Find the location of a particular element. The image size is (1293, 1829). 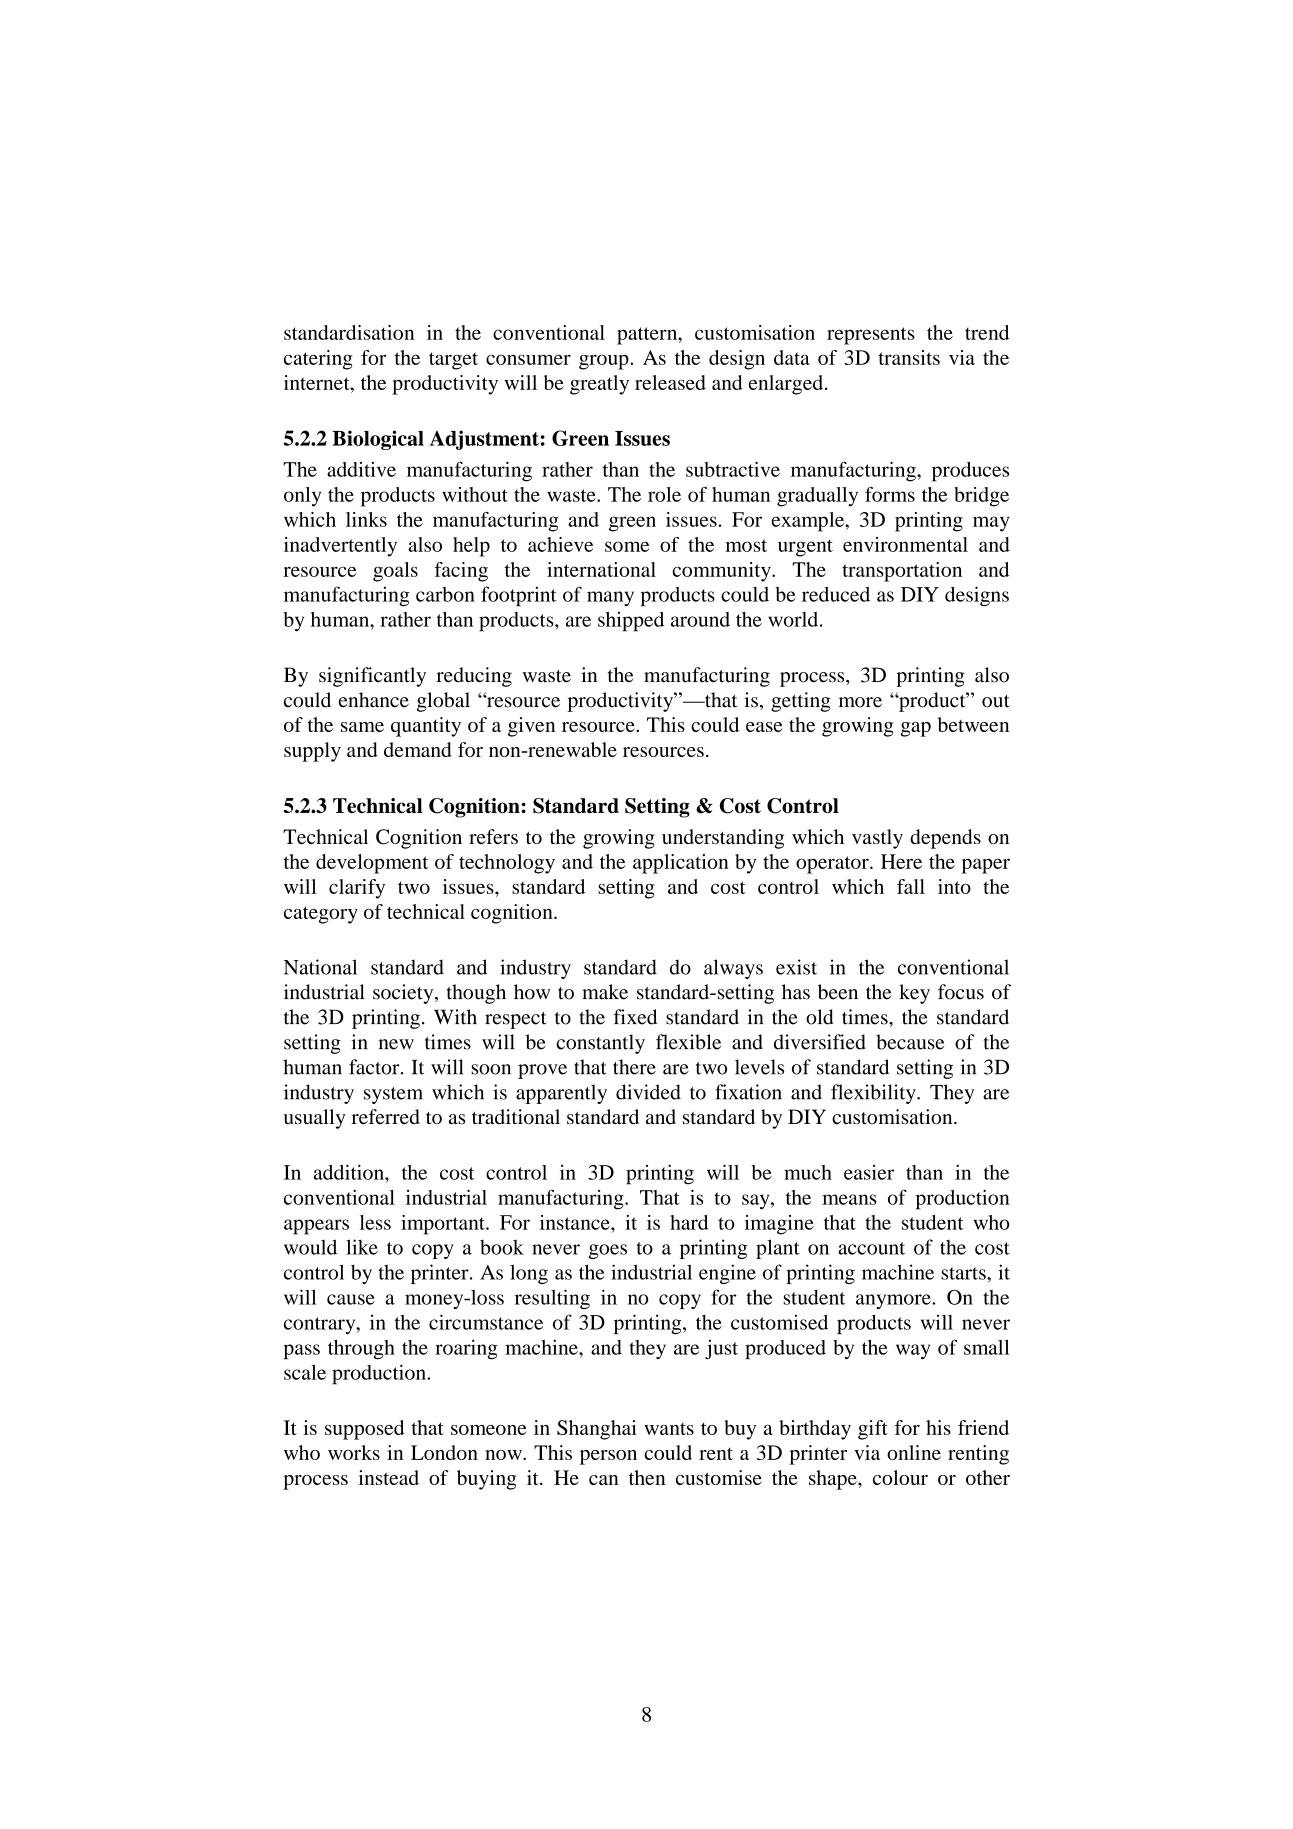

flexibility is located at coordinates (874, 1094).
